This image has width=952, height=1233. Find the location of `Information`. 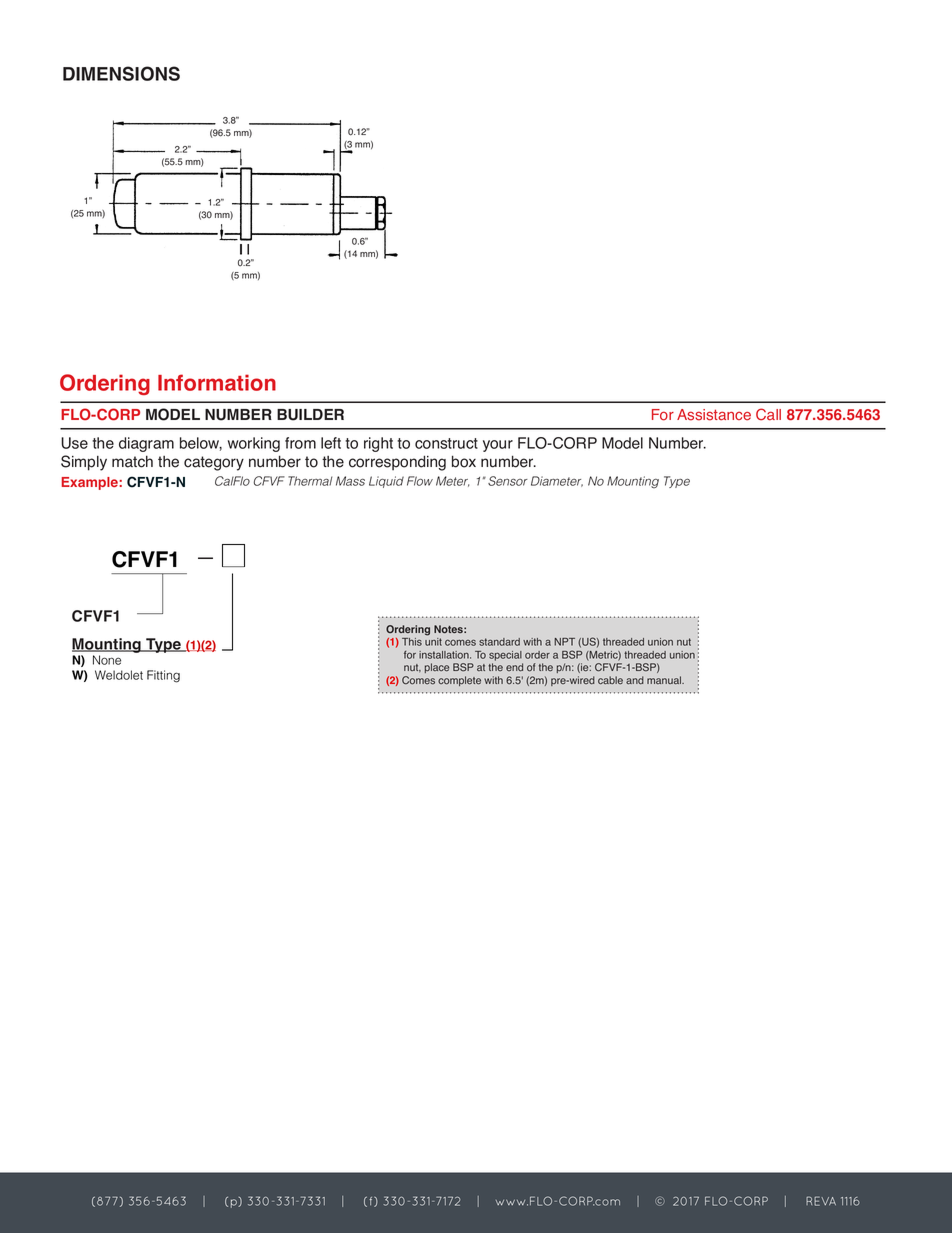

Information is located at coordinates (217, 382).
